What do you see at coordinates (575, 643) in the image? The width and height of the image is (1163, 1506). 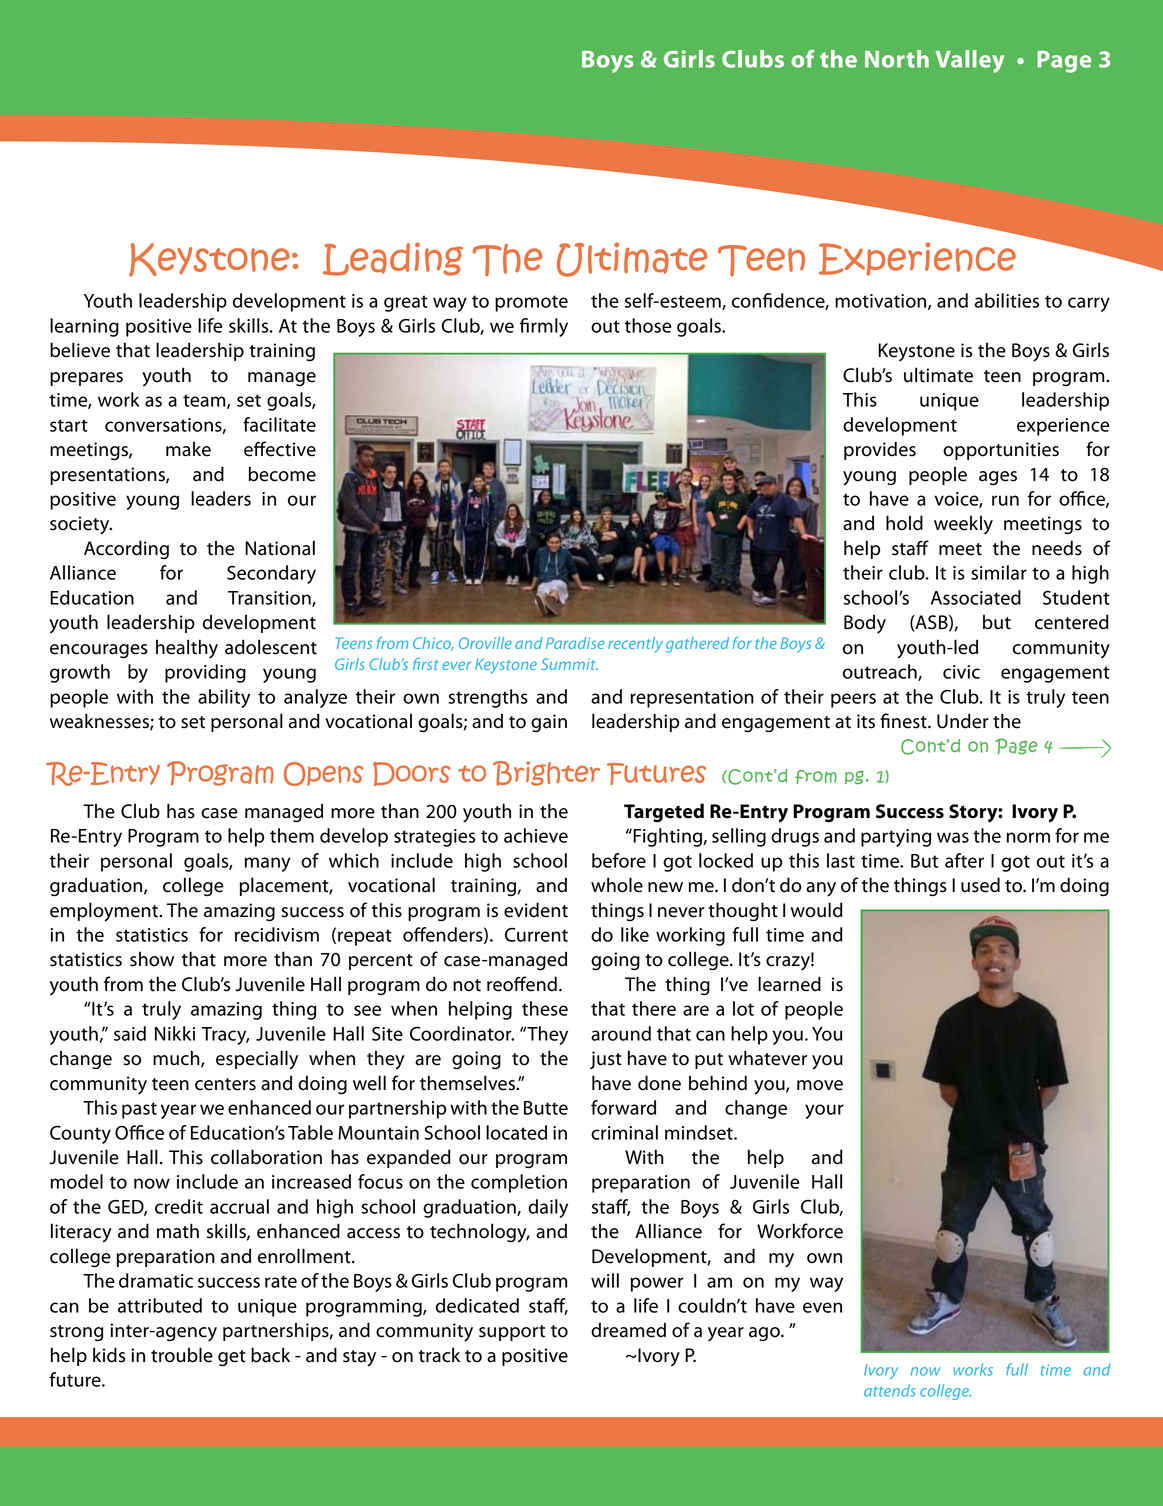 I see `Paradise` at bounding box center [575, 643].
